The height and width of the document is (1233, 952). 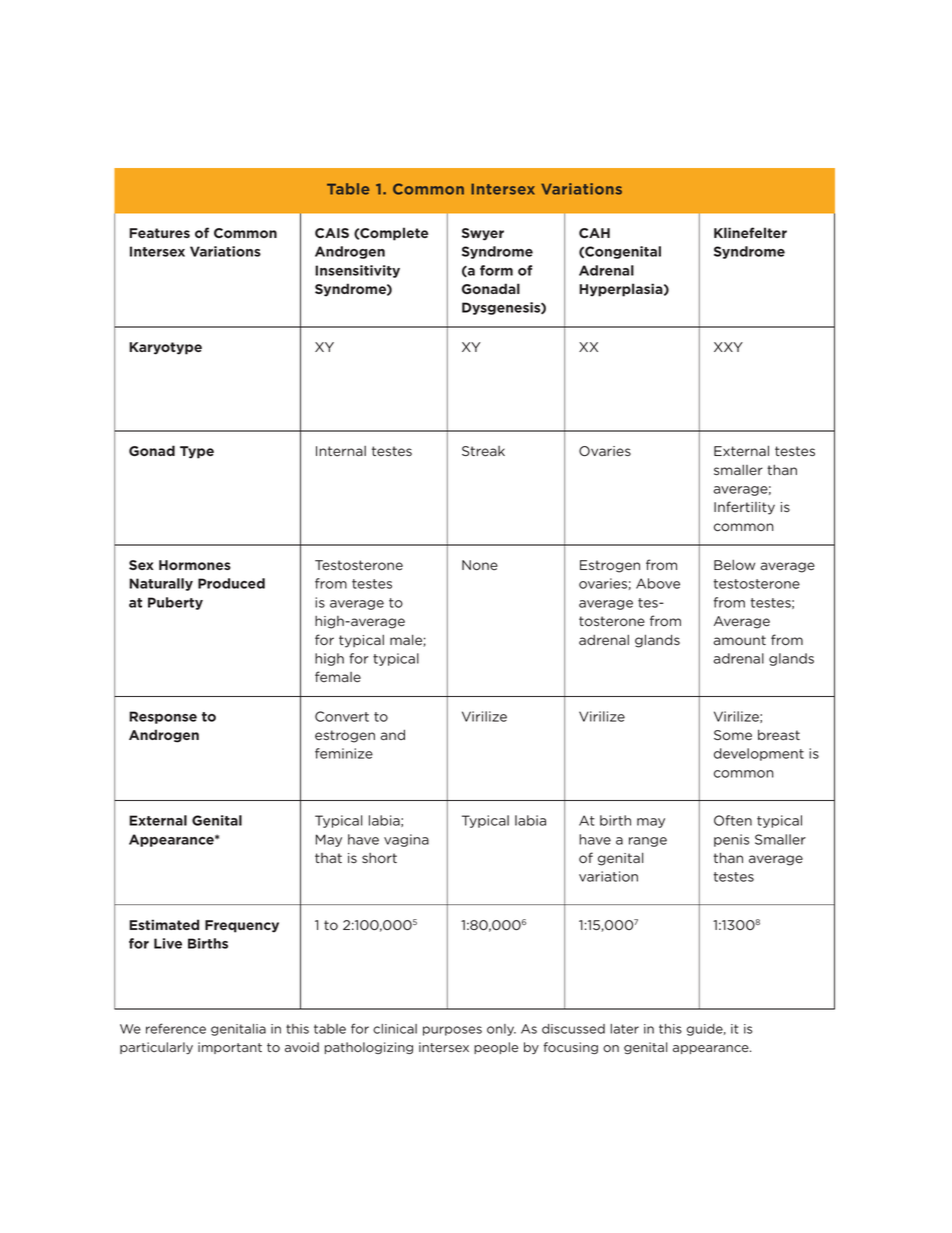 What do you see at coordinates (480, 565) in the document?
I see `None` at bounding box center [480, 565].
